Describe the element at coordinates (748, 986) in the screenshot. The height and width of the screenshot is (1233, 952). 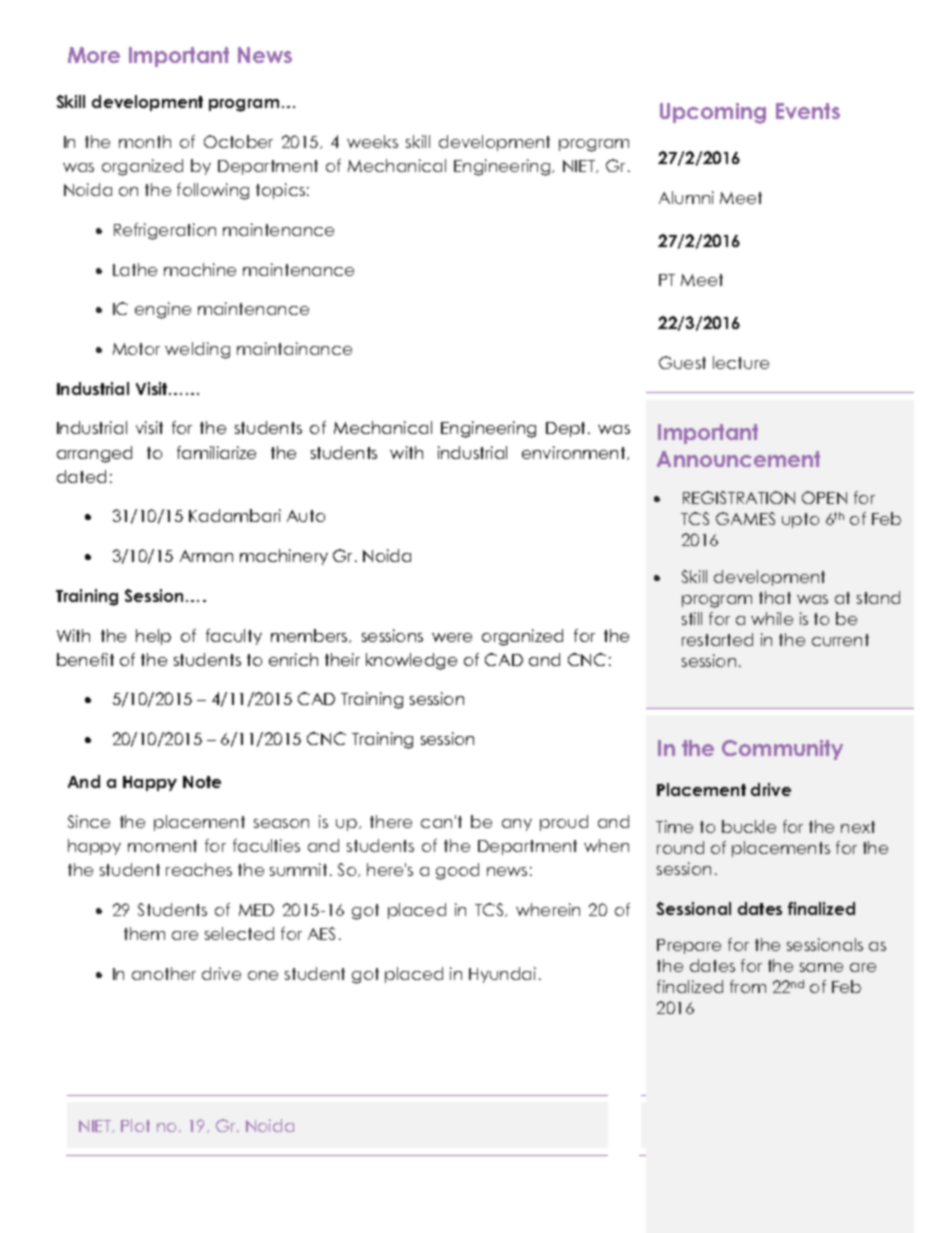
I see `from` at that location.
